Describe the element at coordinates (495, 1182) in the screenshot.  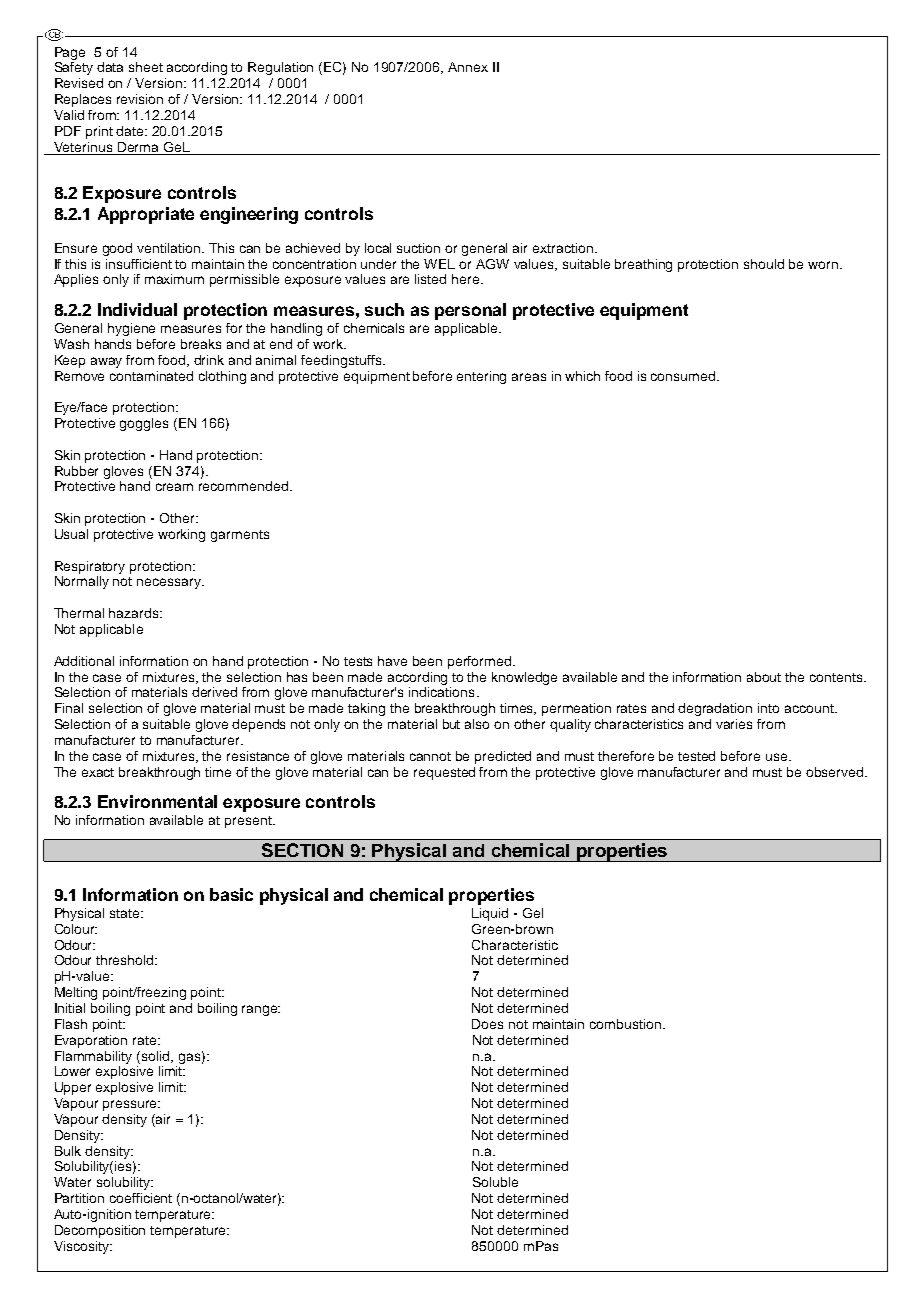
I see `Soluble` at that location.
